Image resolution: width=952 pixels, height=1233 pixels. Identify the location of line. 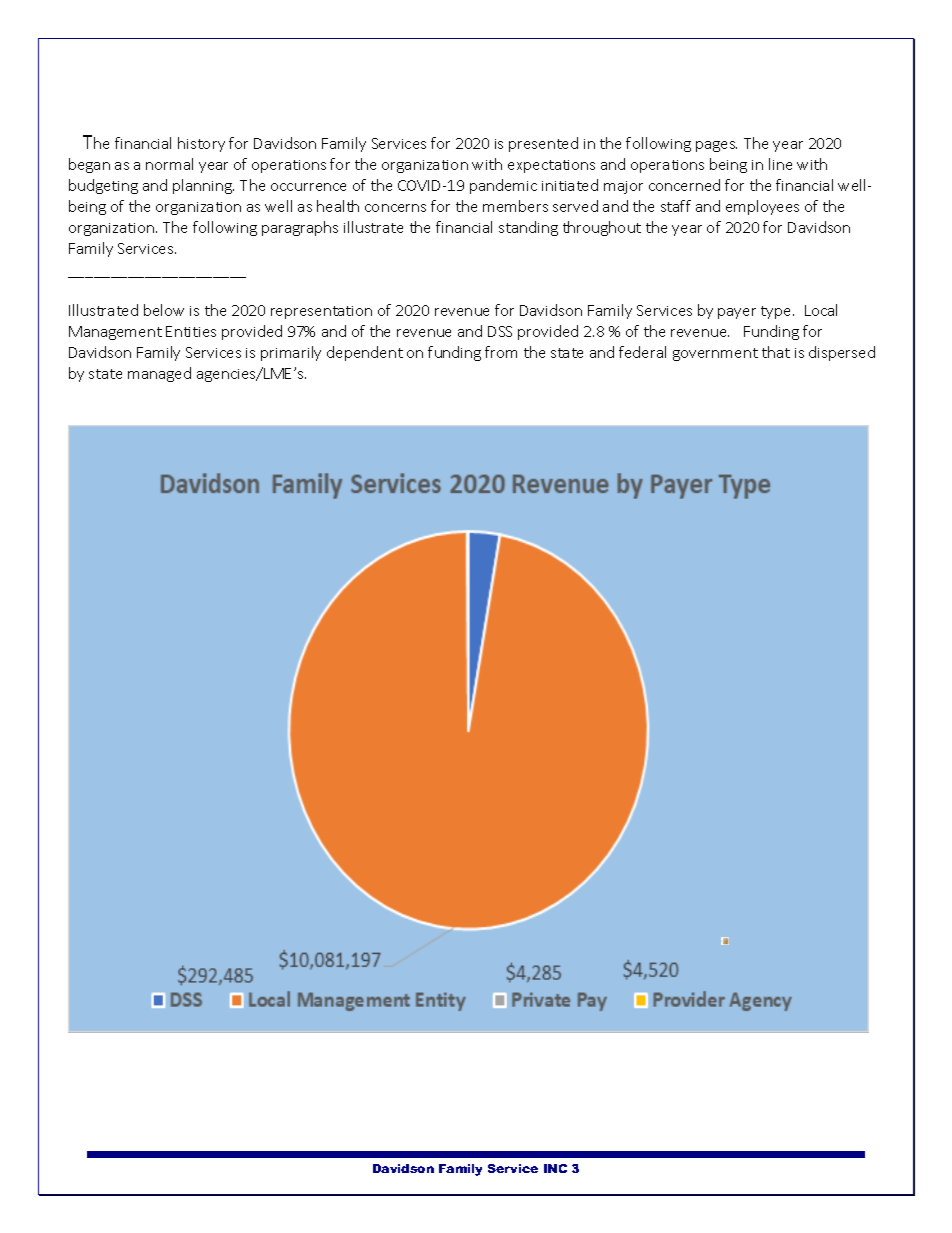
(780, 164).
